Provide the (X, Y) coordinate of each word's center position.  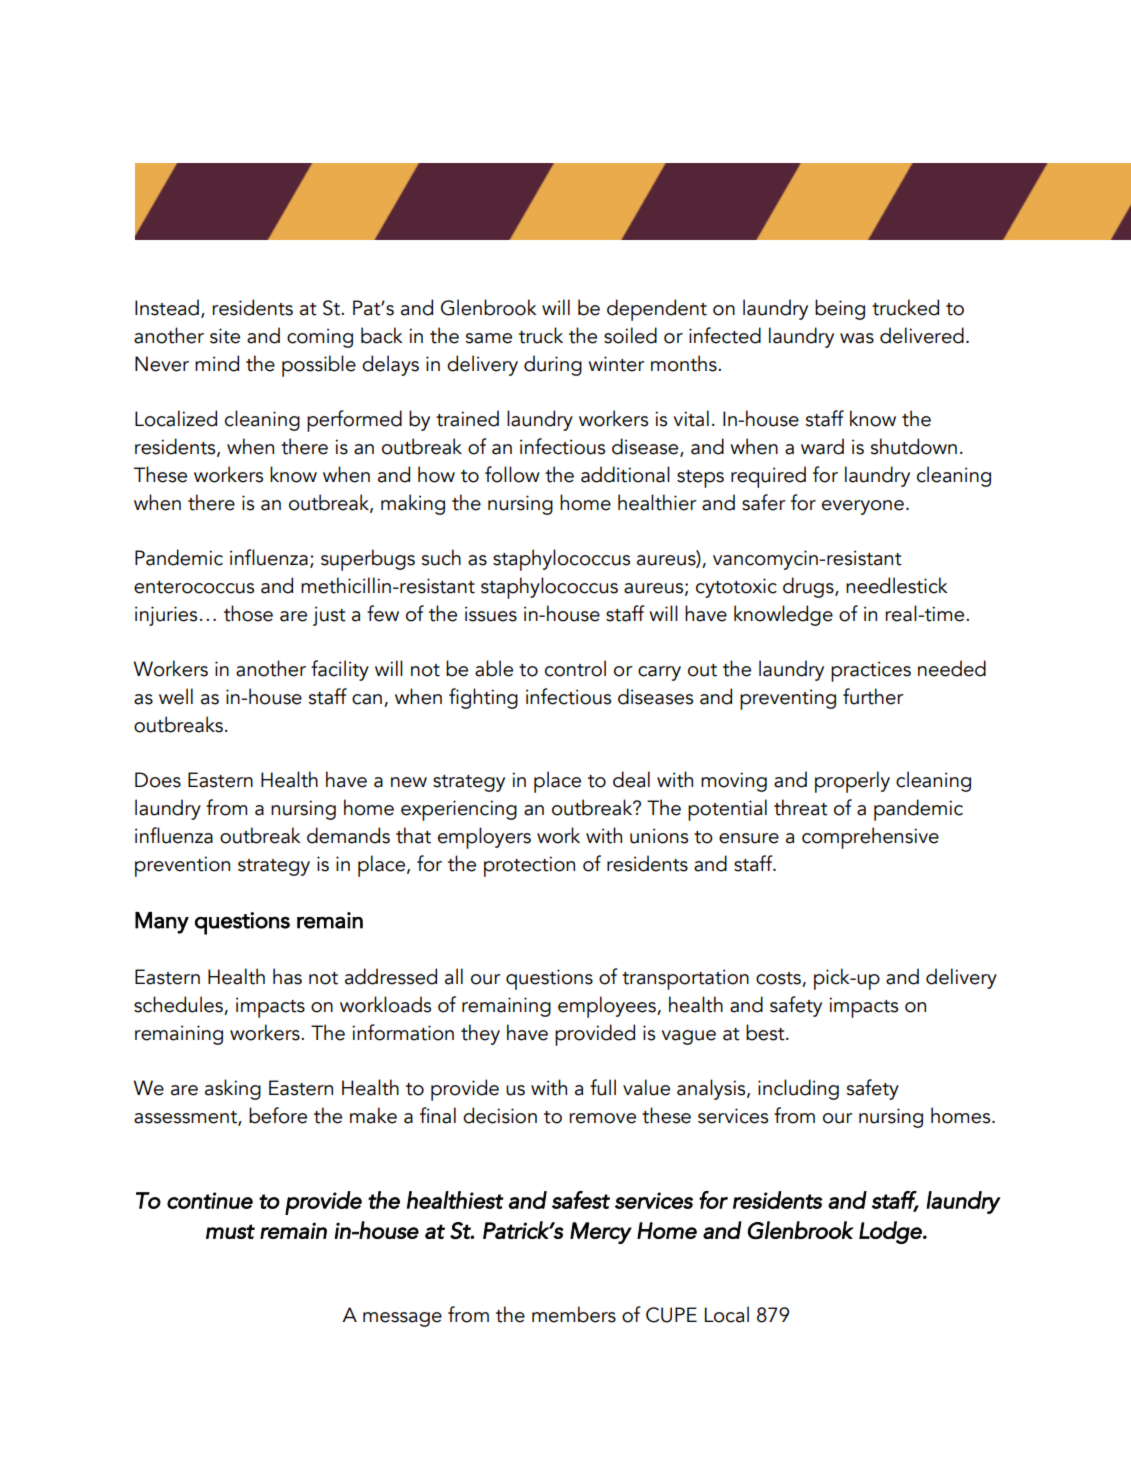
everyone (863, 507)
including (798, 1089)
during (553, 365)
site (225, 336)
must (230, 1231)
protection (529, 866)
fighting (483, 698)
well (176, 696)
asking (233, 1089)
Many (162, 923)
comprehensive (870, 838)
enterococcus (194, 587)
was (857, 338)
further (873, 696)
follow (512, 474)
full (603, 1087)
